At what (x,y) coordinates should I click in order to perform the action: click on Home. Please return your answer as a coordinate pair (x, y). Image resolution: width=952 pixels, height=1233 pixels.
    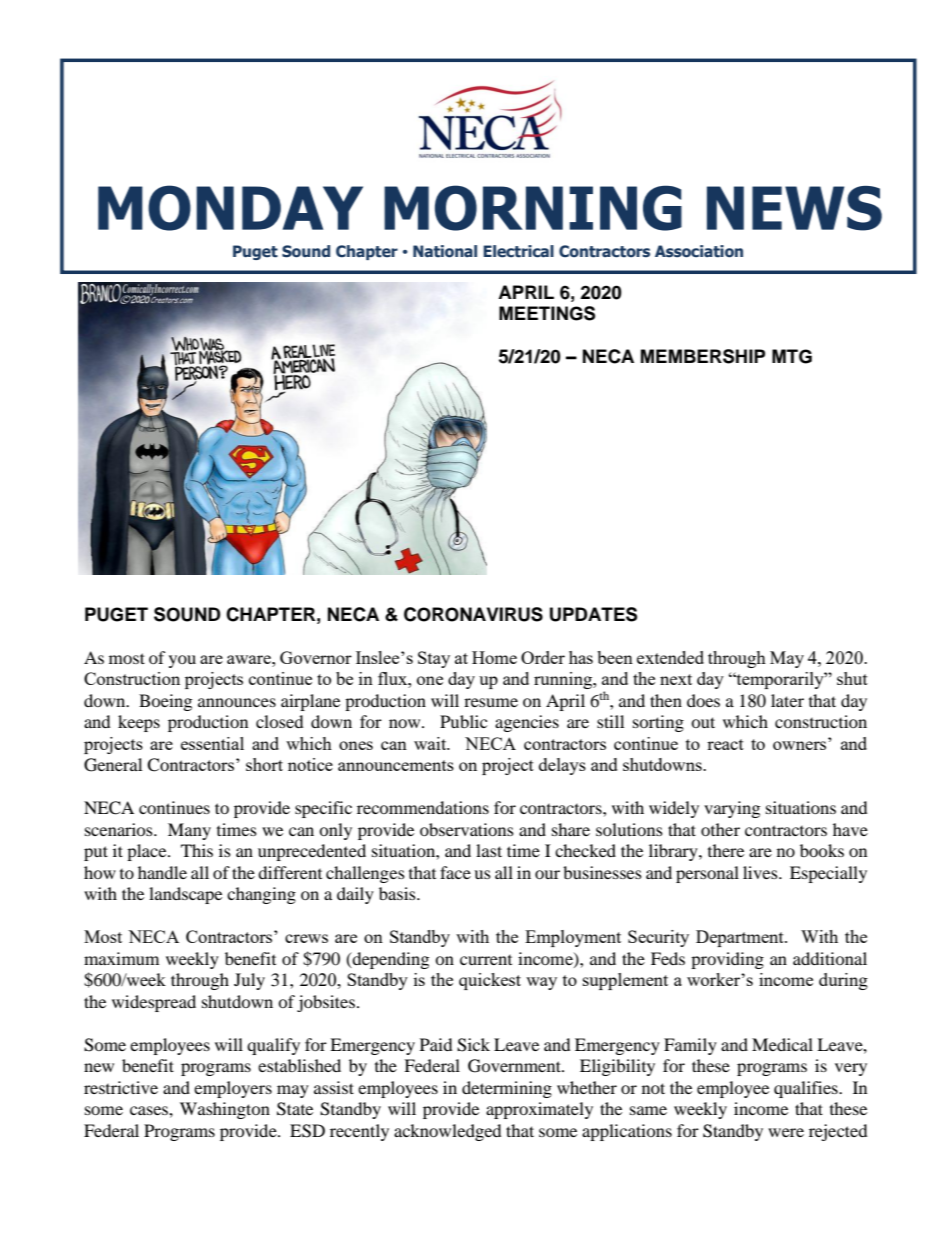
    Looking at the image, I should click on (494, 657).
